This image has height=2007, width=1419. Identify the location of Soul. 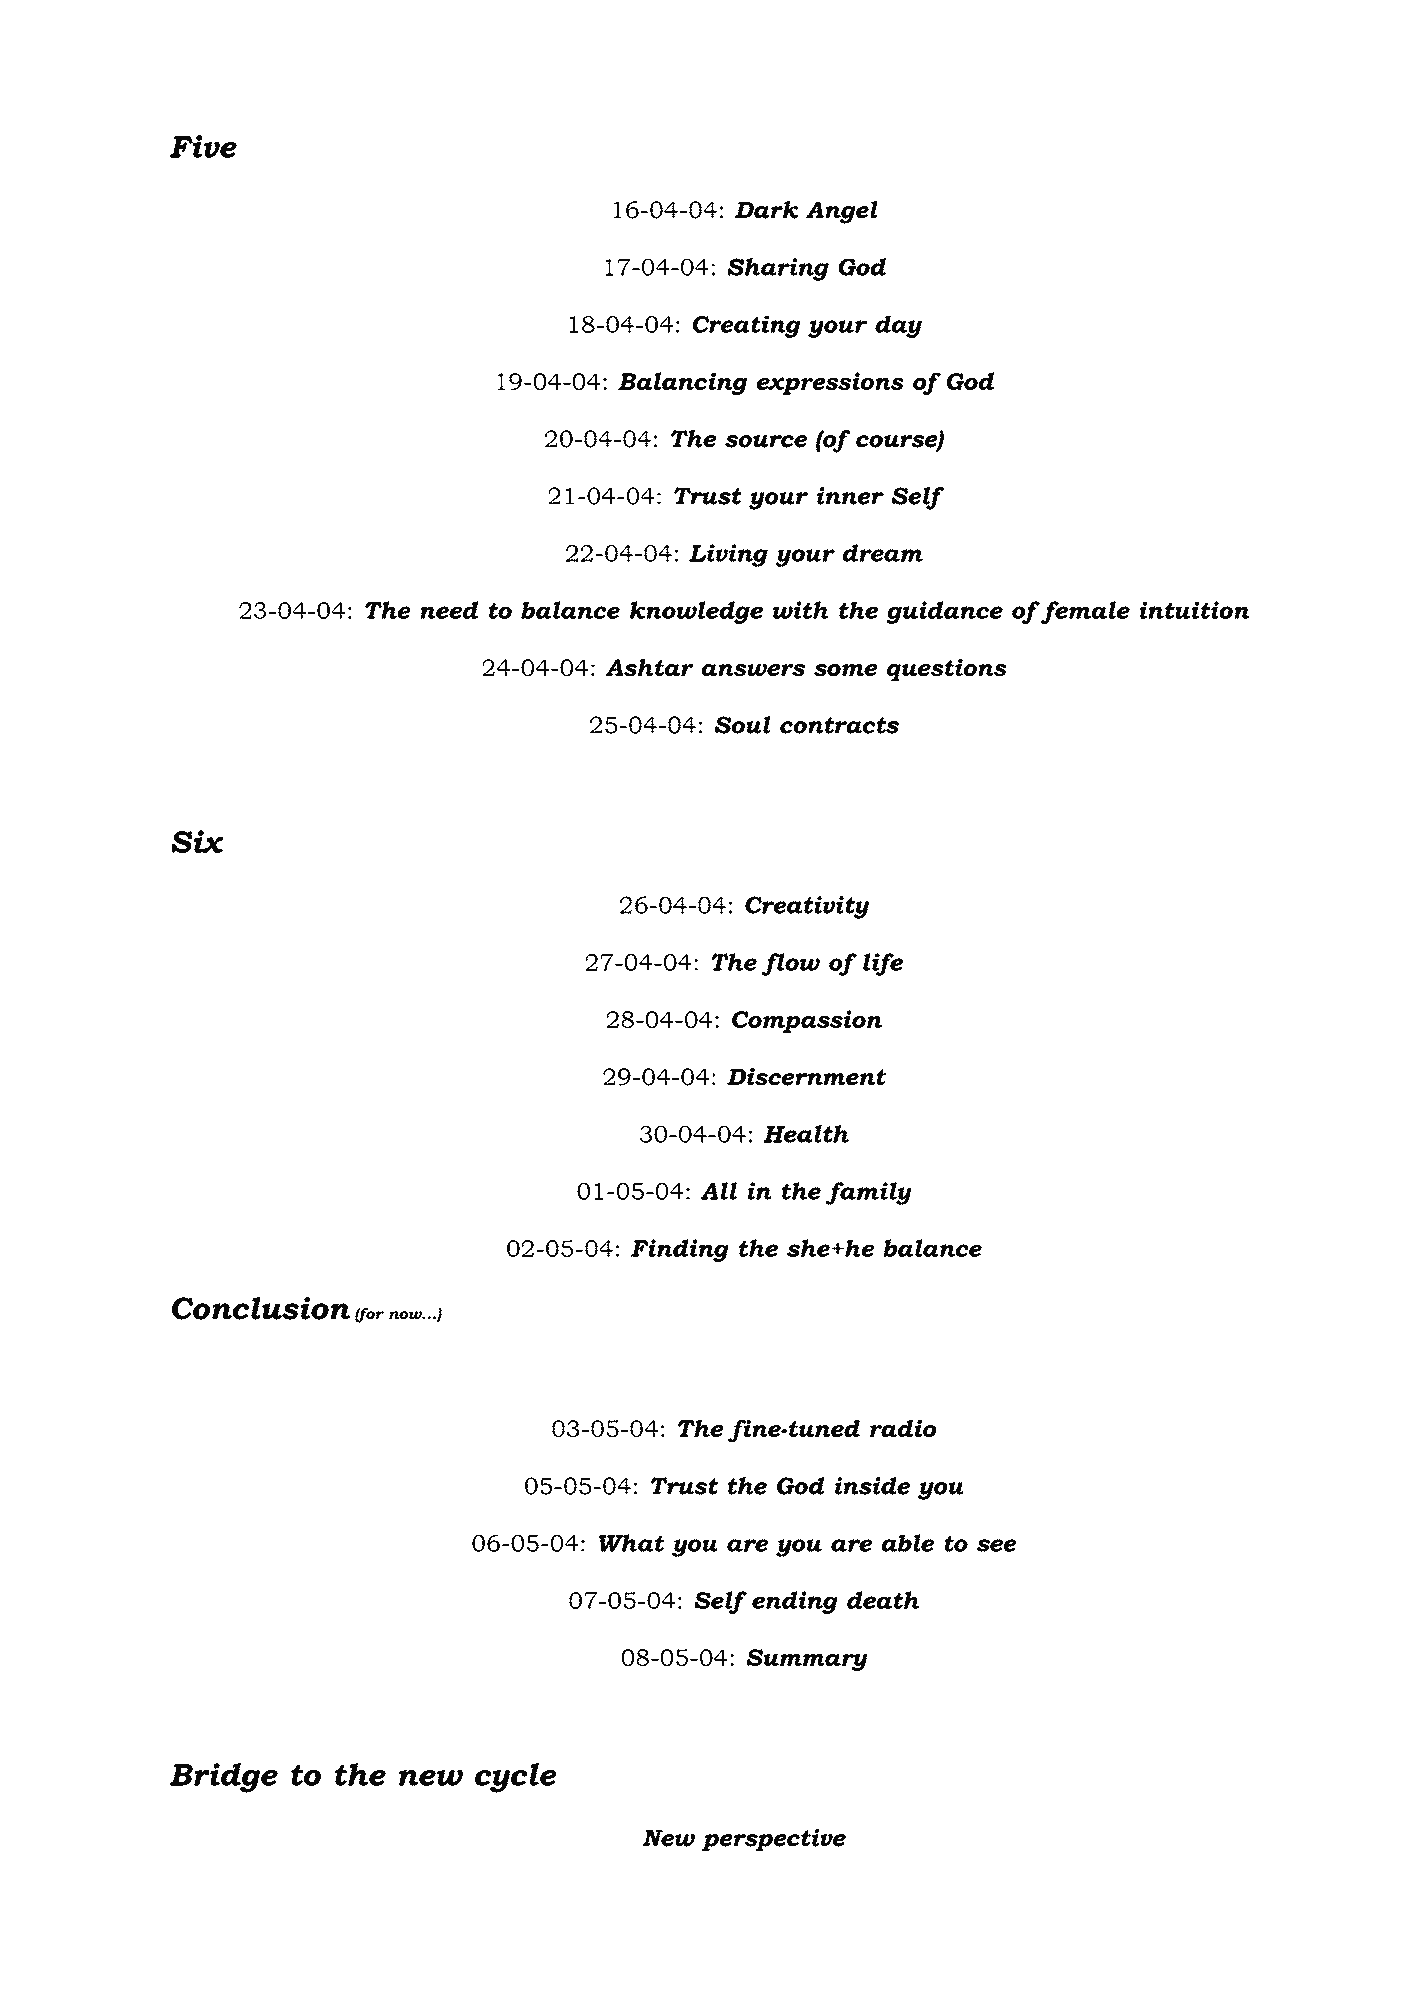
(743, 725).
